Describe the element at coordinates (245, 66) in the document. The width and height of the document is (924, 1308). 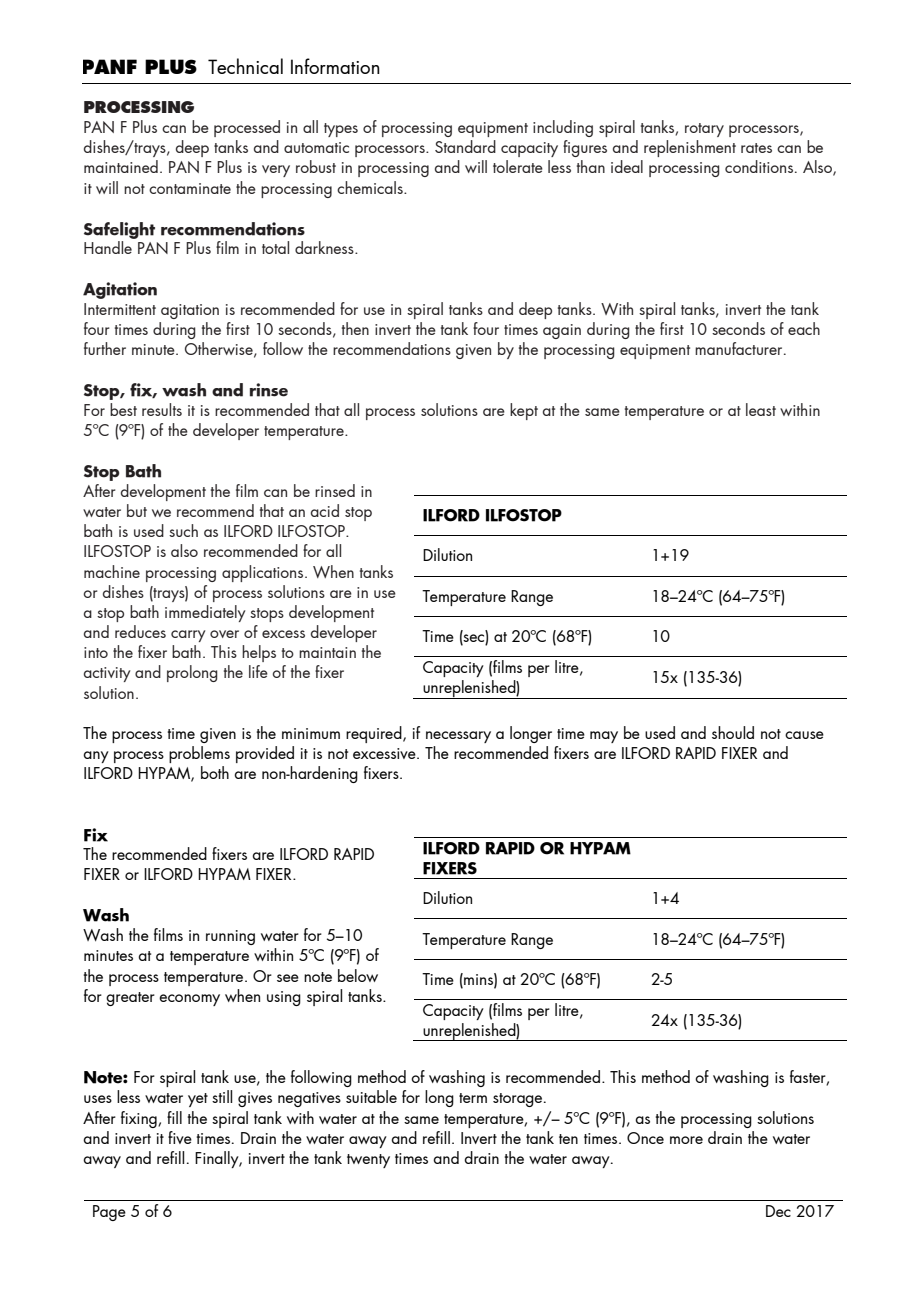
I see `Technical` at that location.
